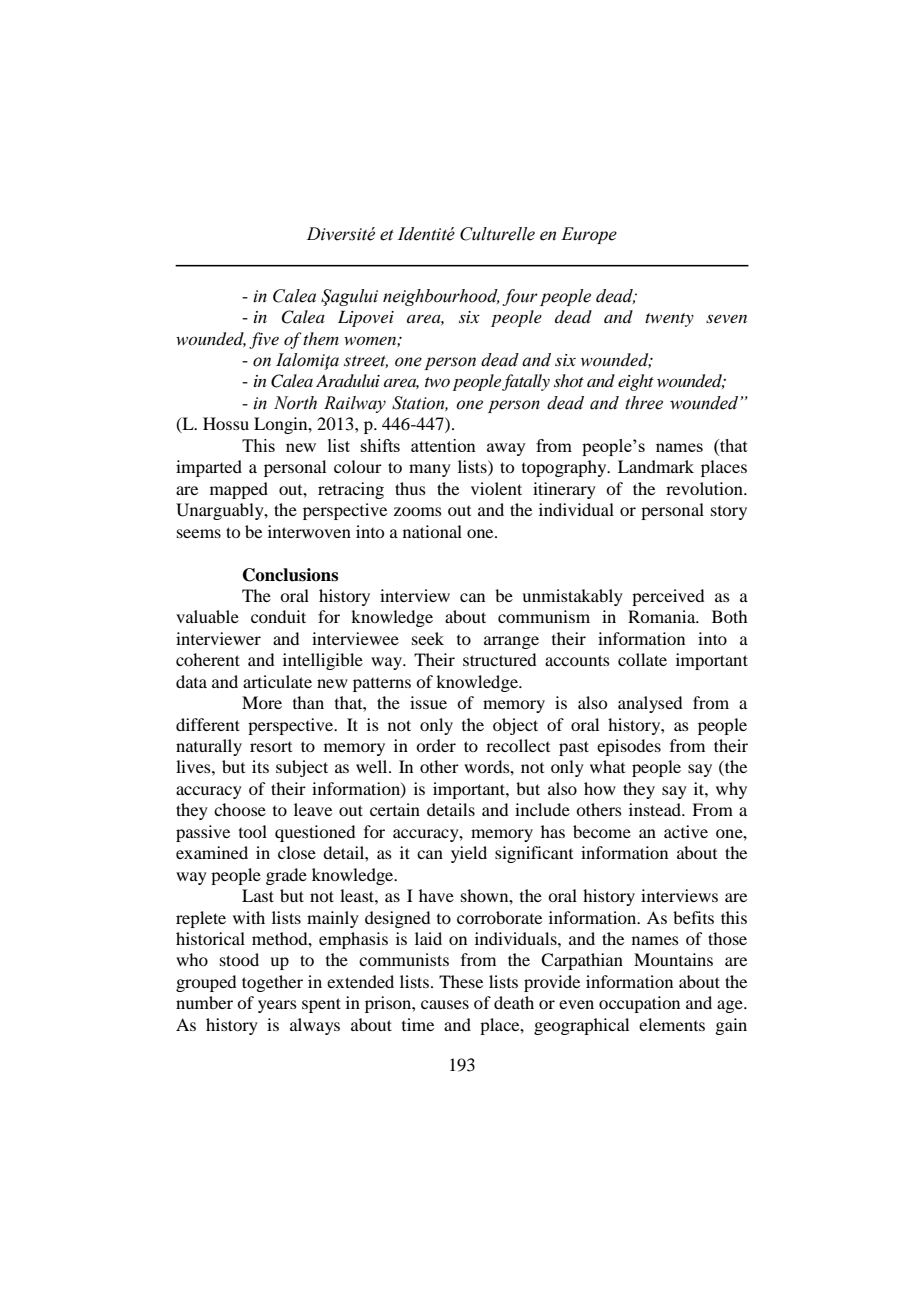 The image size is (924, 1308). Describe the element at coordinates (239, 490) in the image. I see `mapped` at that location.
